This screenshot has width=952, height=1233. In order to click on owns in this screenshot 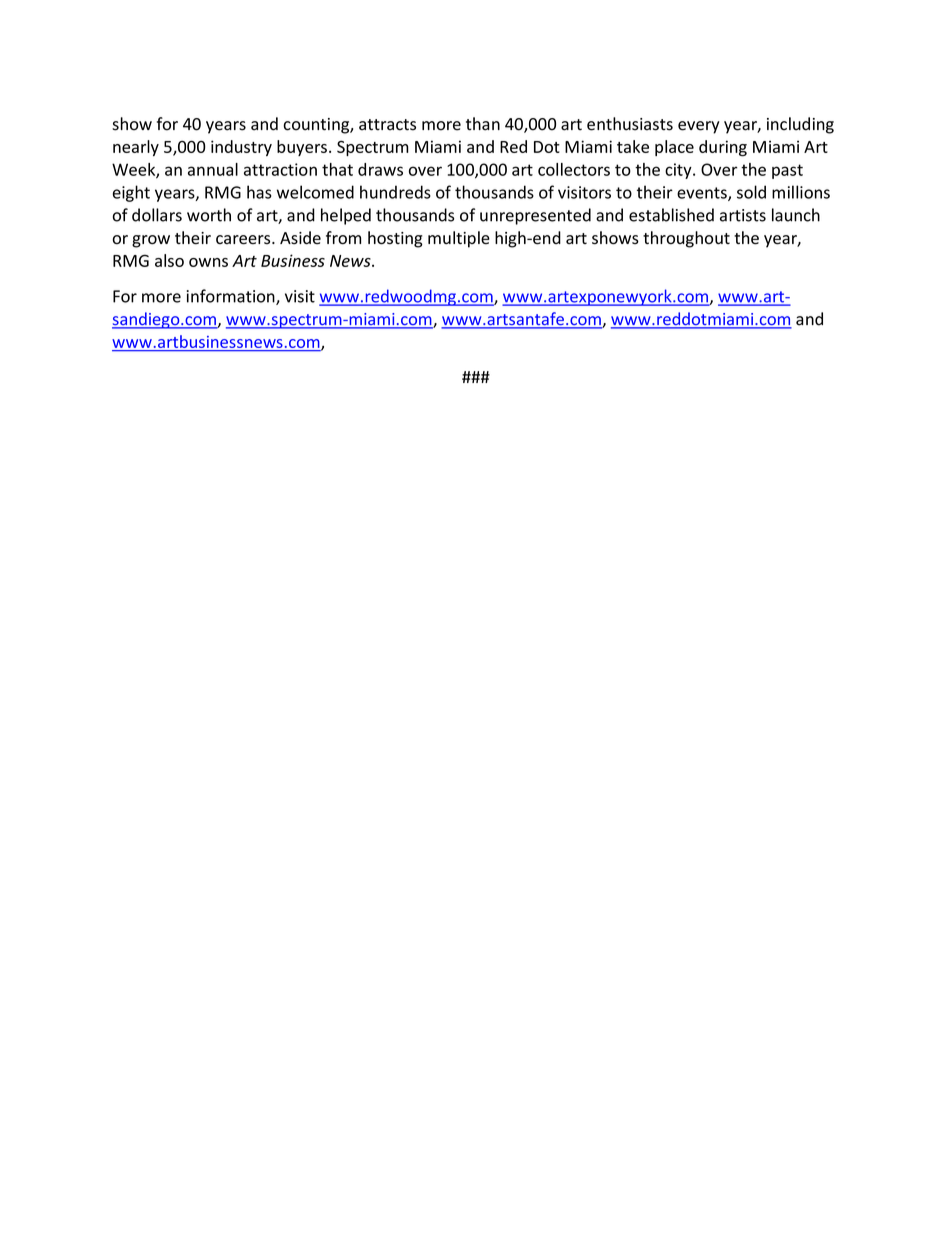, I will do `click(208, 262)`.
